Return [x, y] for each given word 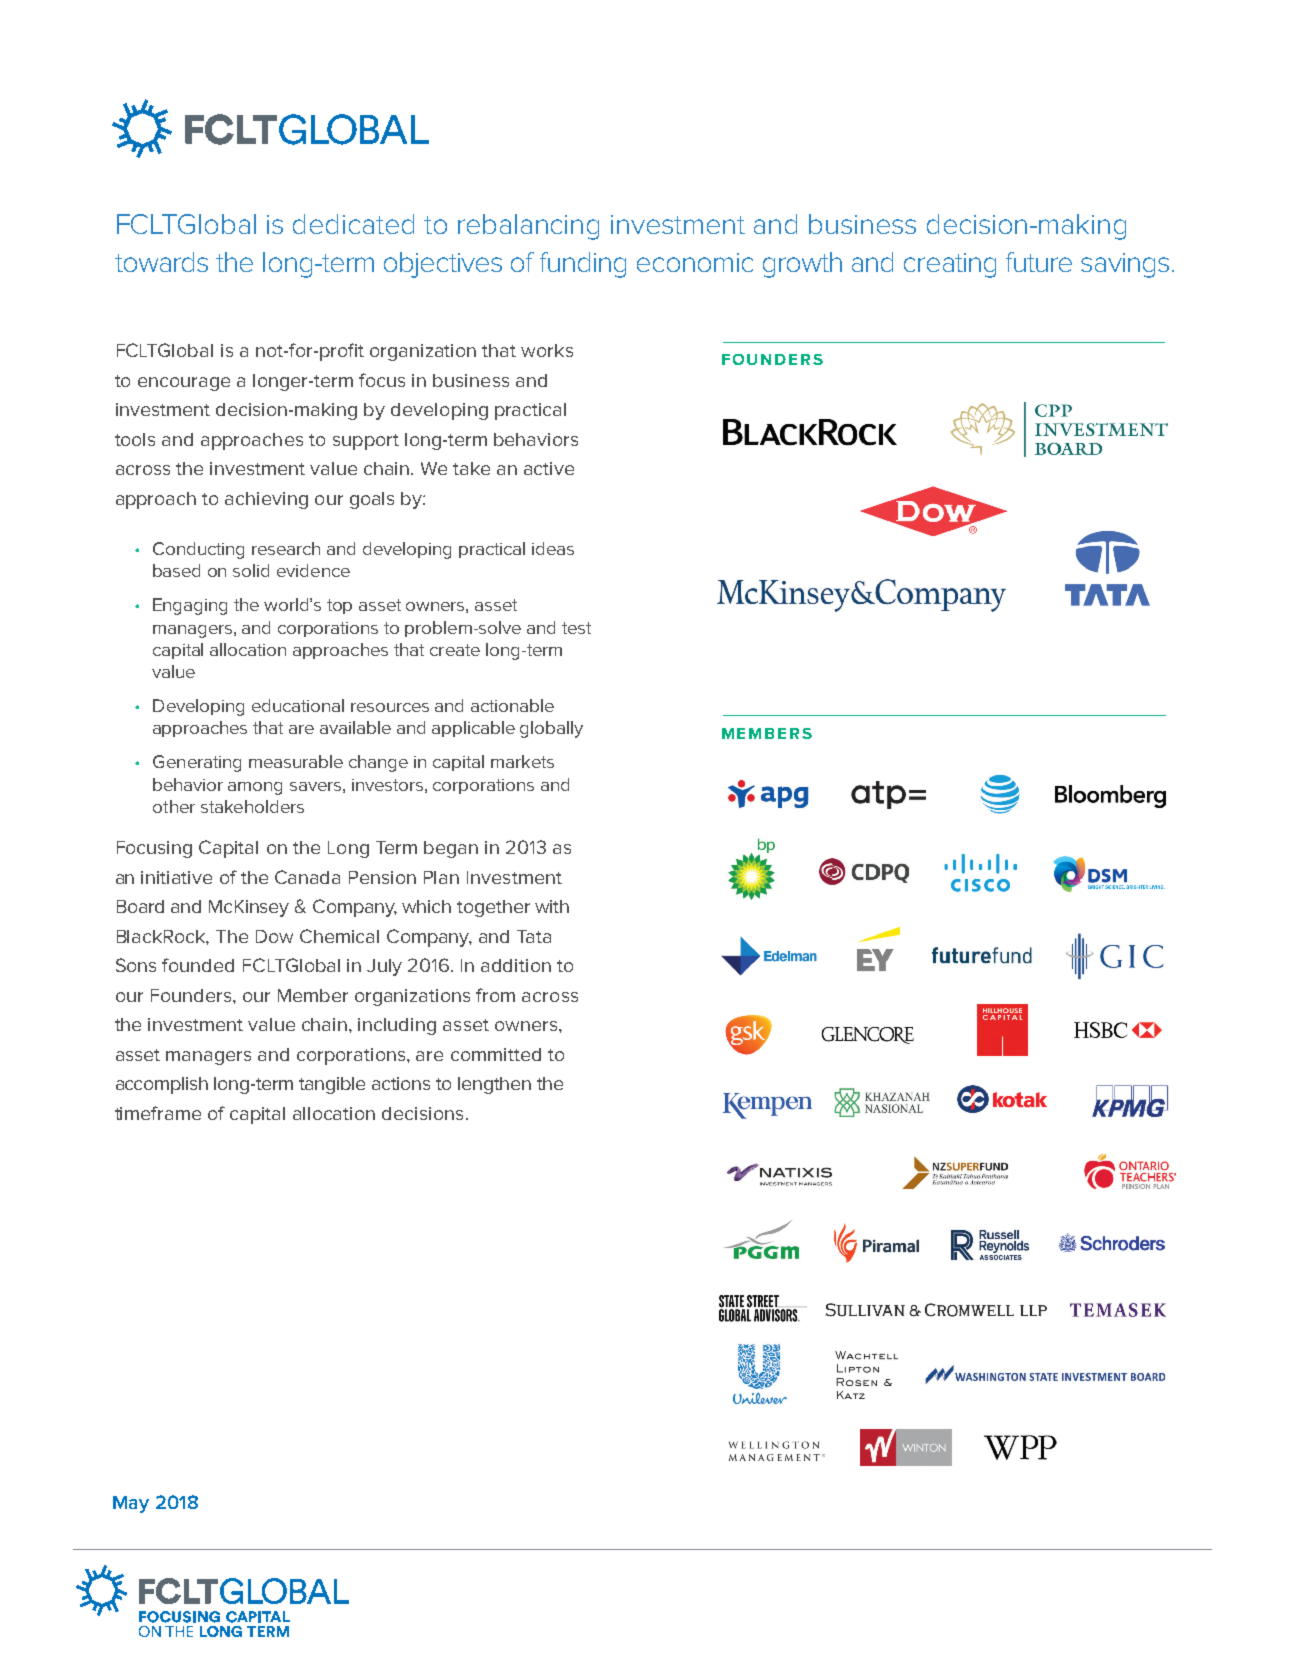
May [131, 1504]
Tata [534, 936]
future [1039, 262]
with [552, 906]
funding [583, 265]
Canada [307, 877]
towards [161, 262]
